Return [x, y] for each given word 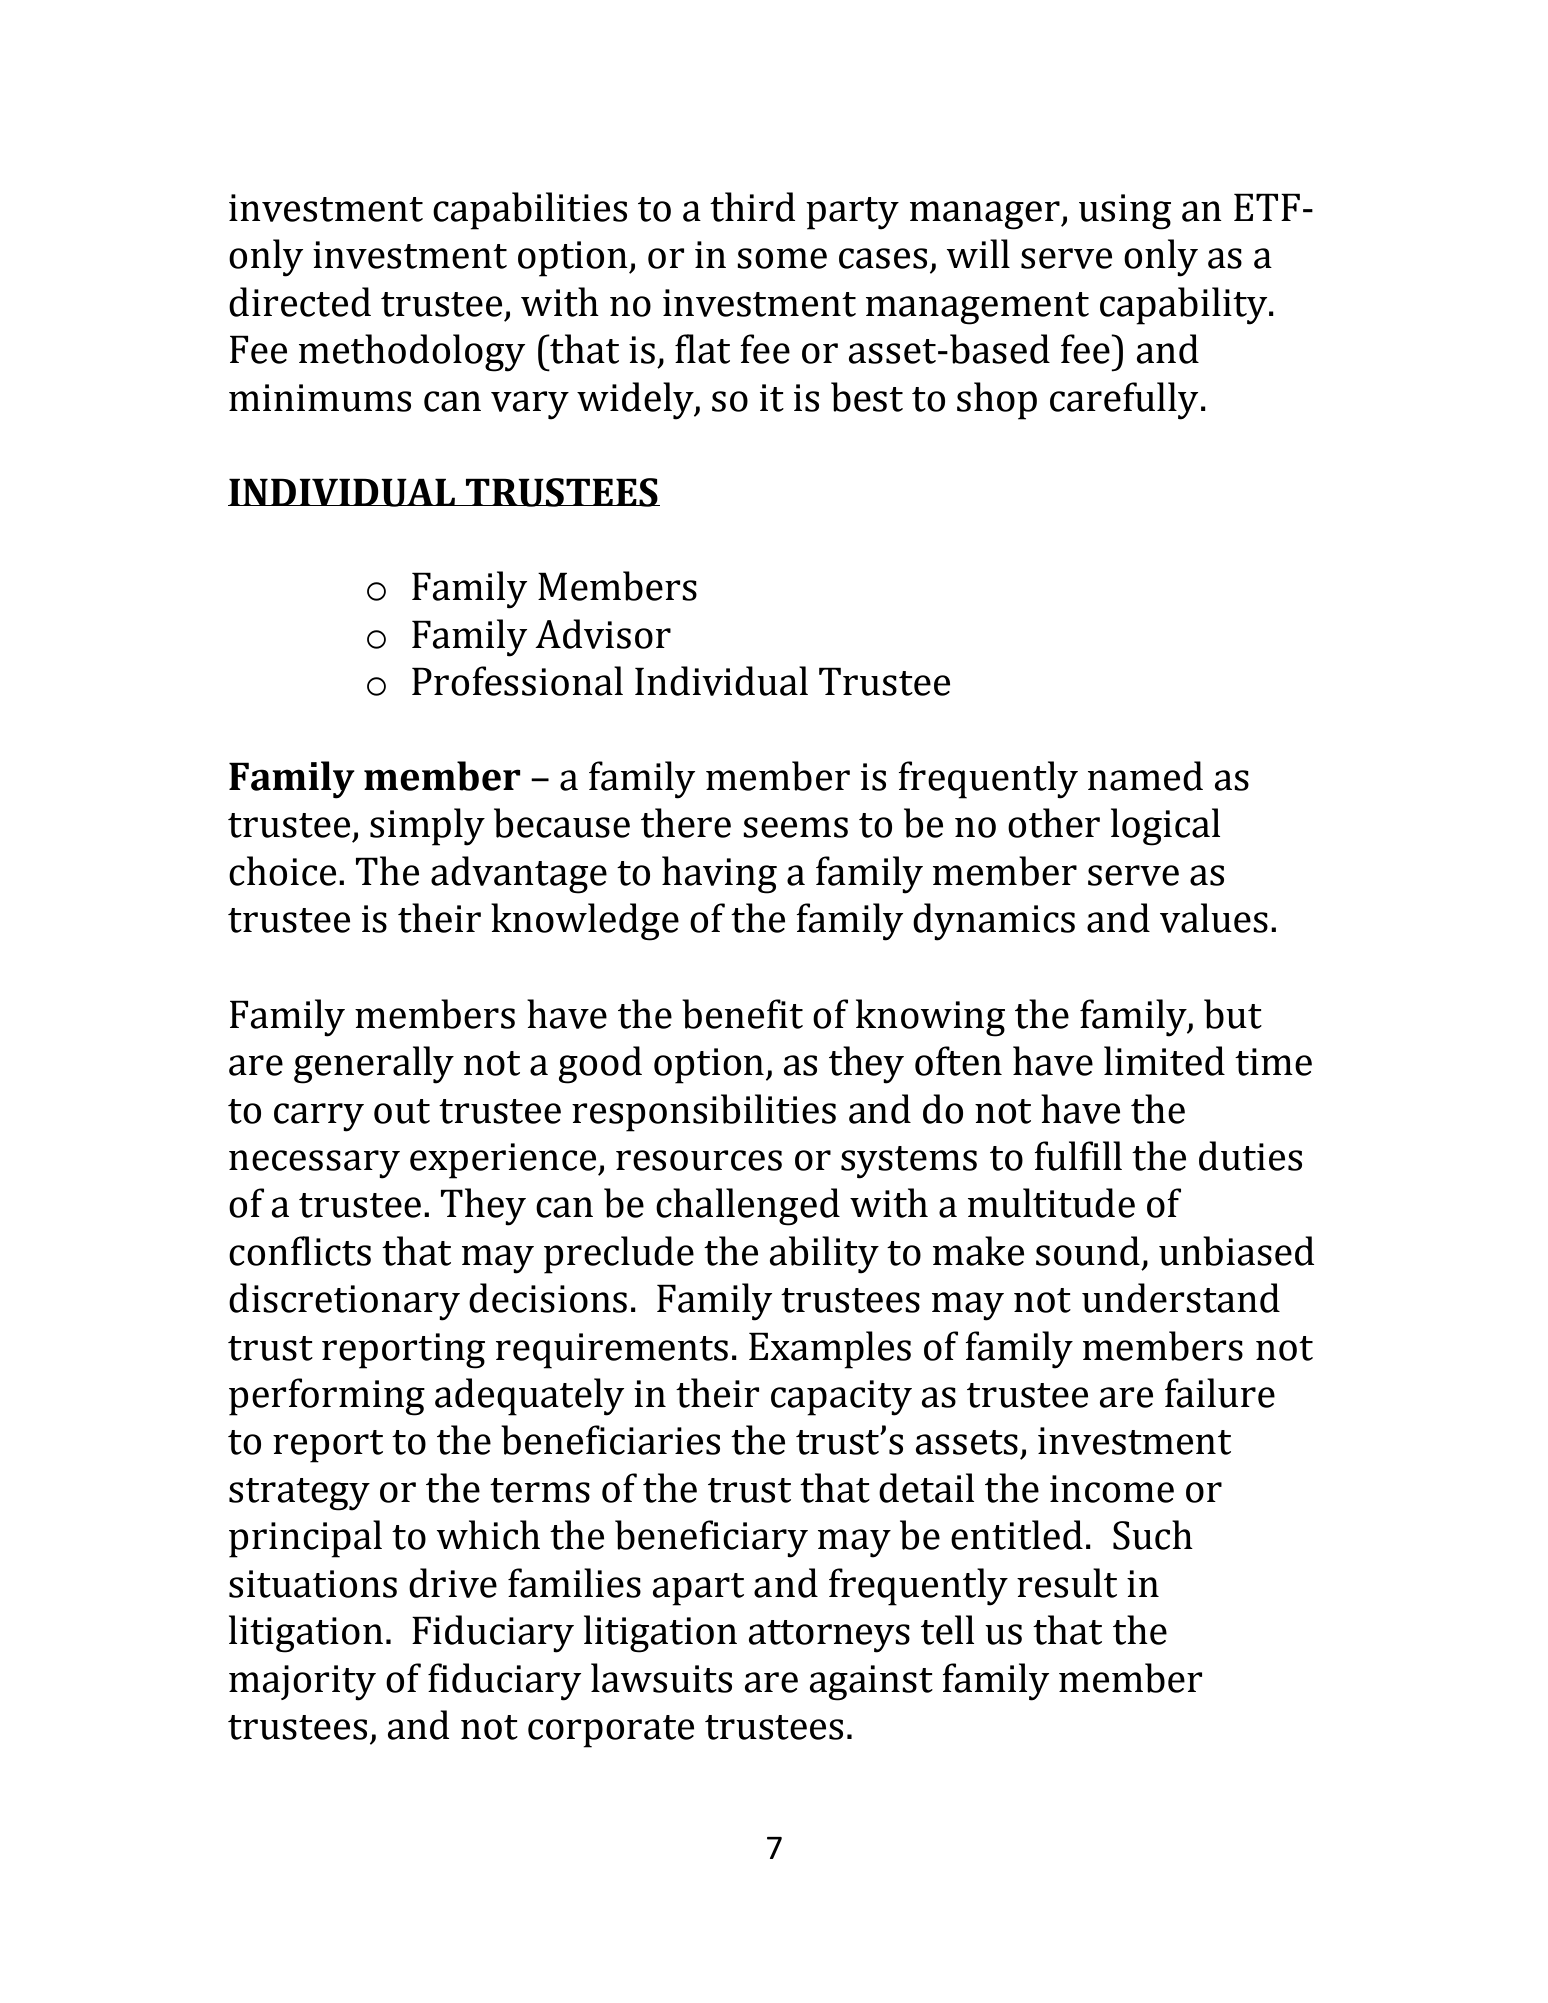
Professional [517, 681]
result [1067, 1583]
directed [300, 302]
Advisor [603, 634]
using [1125, 212]
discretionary [344, 1302]
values [1214, 918]
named [1145, 776]
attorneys [829, 1636]
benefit [742, 1014]
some [782, 258]
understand [1181, 1298]
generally [374, 1065]
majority [302, 1683]
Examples [830, 1350]
